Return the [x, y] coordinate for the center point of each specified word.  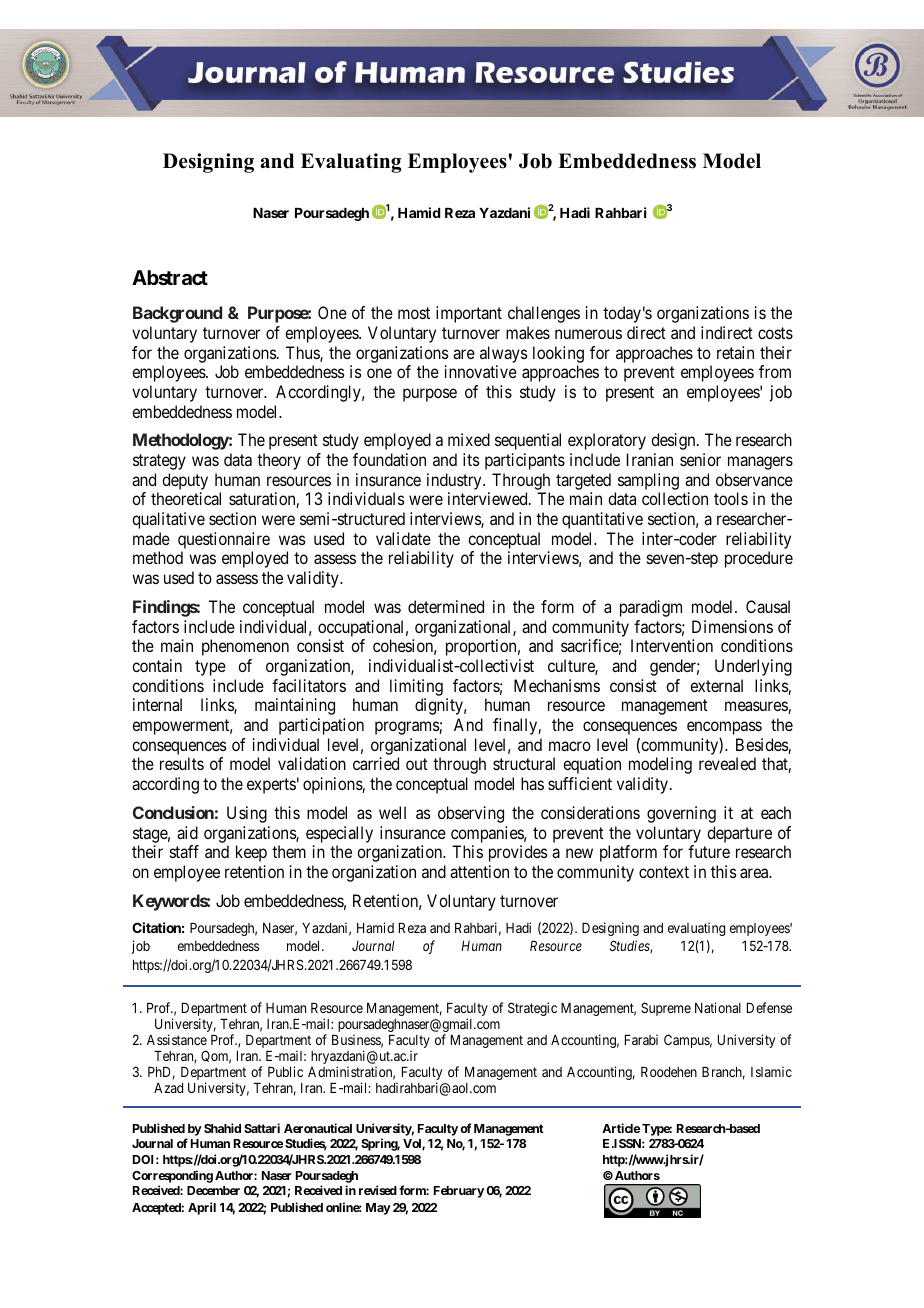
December [213, 1190]
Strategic [532, 1009]
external [716, 685]
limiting [416, 687]
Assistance [177, 1039]
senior [700, 459]
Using [247, 814]
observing [471, 814]
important [469, 314]
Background [177, 314]
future [709, 851]
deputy [185, 481]
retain [735, 352]
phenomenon [245, 647]
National [718, 1007]
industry [455, 481]
